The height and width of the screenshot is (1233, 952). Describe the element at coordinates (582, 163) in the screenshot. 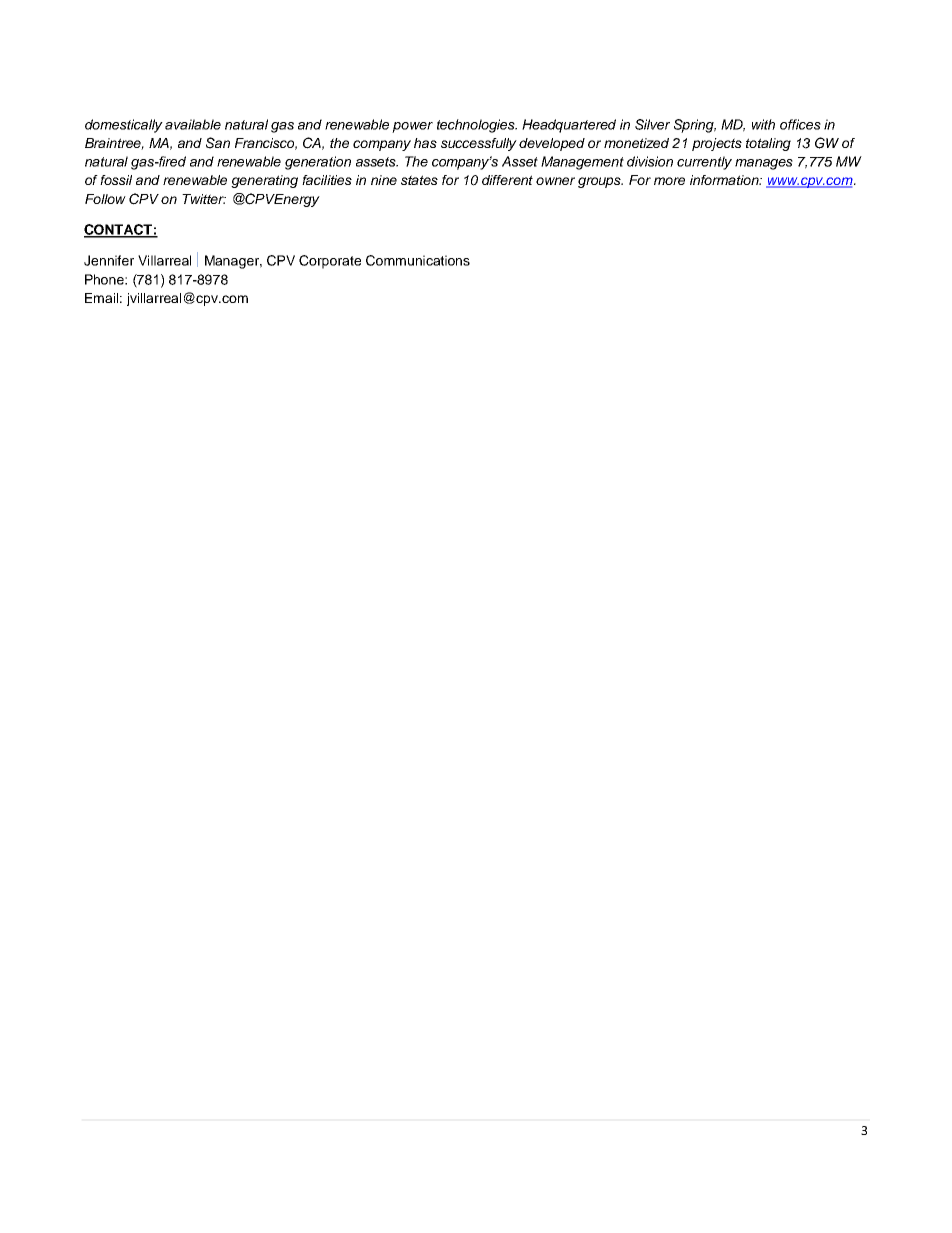

I see `Management` at that location.
